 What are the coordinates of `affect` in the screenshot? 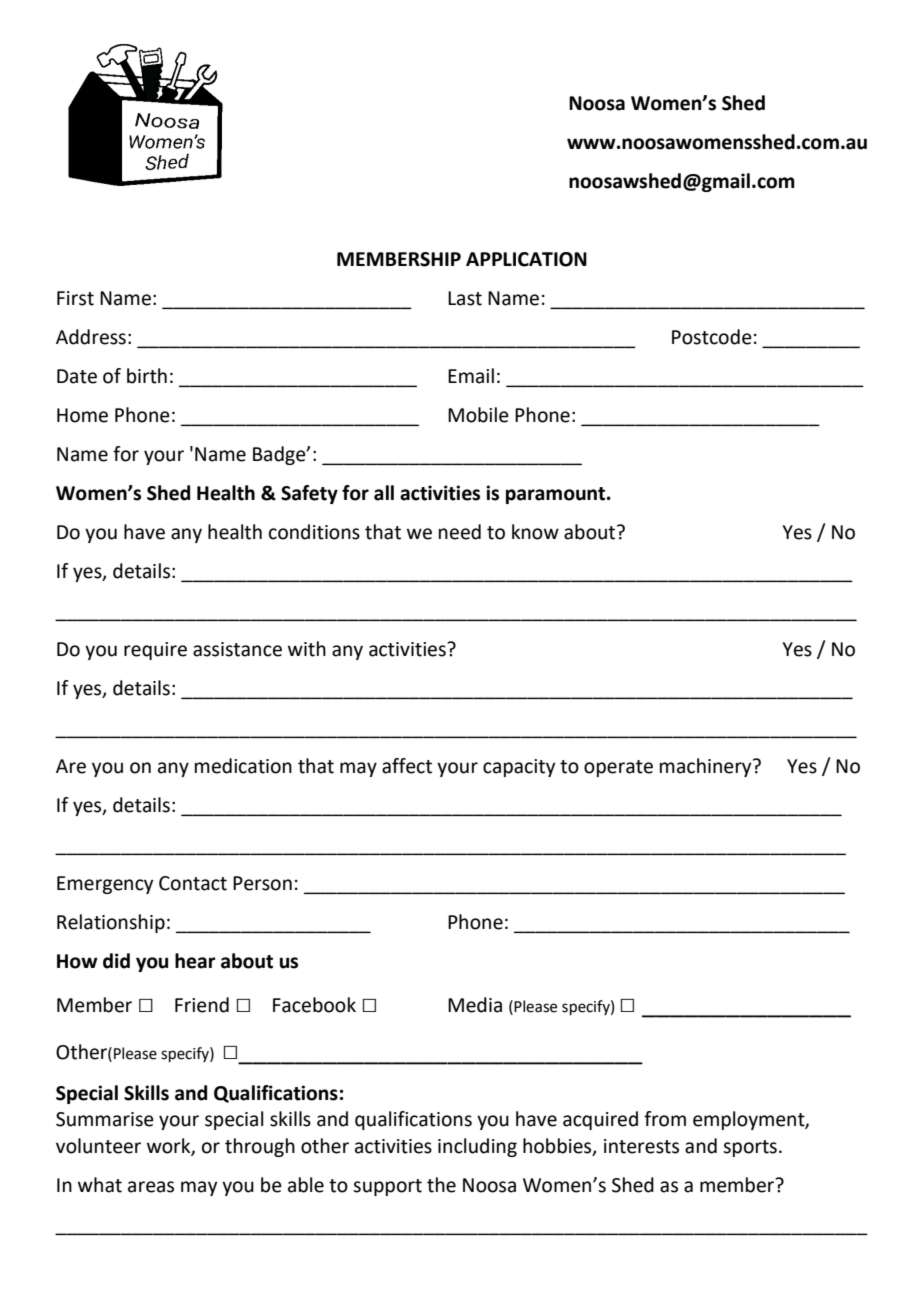 It's located at (407, 766).
